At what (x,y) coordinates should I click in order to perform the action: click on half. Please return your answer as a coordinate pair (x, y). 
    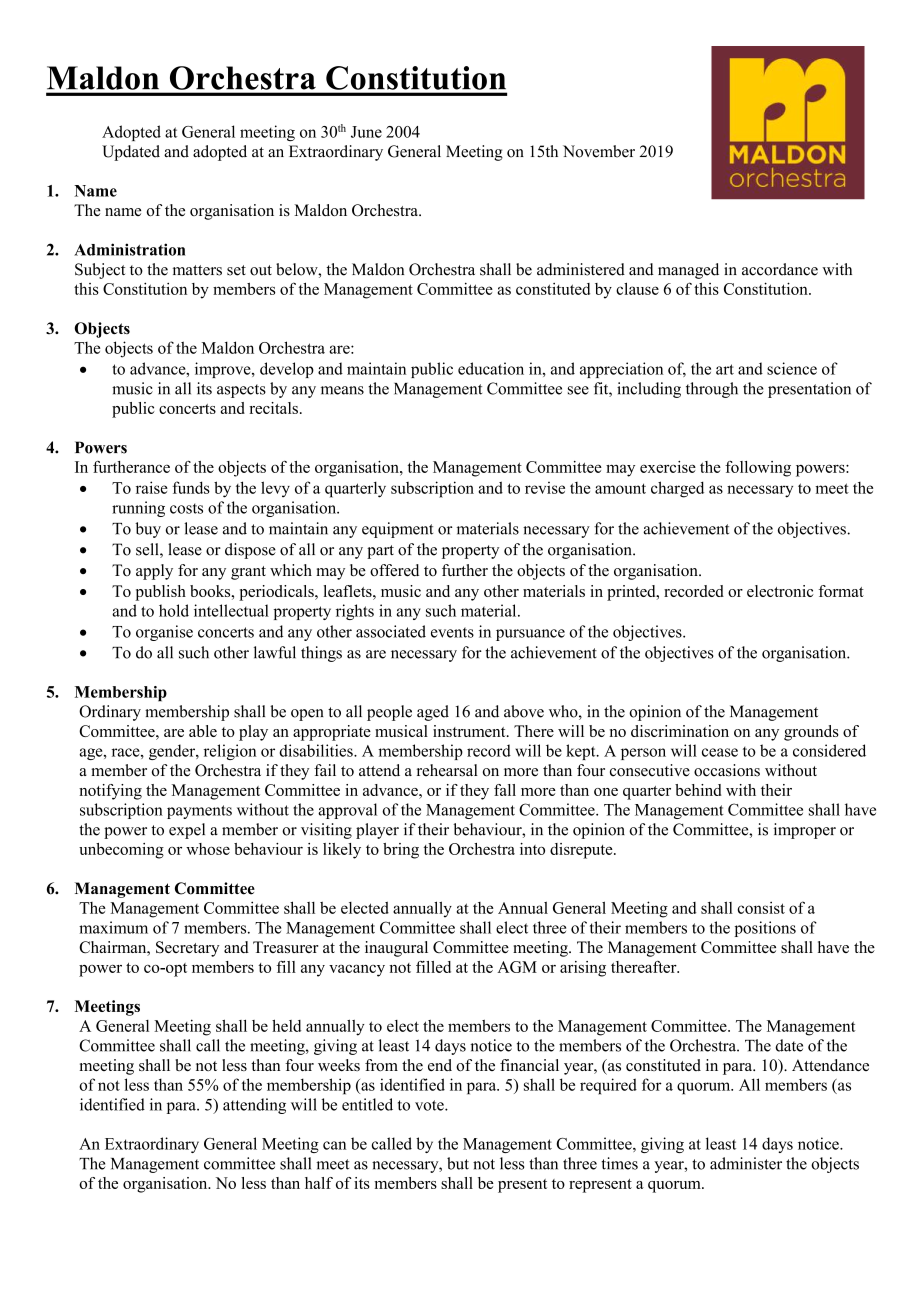
    Looking at the image, I should click on (319, 1183).
